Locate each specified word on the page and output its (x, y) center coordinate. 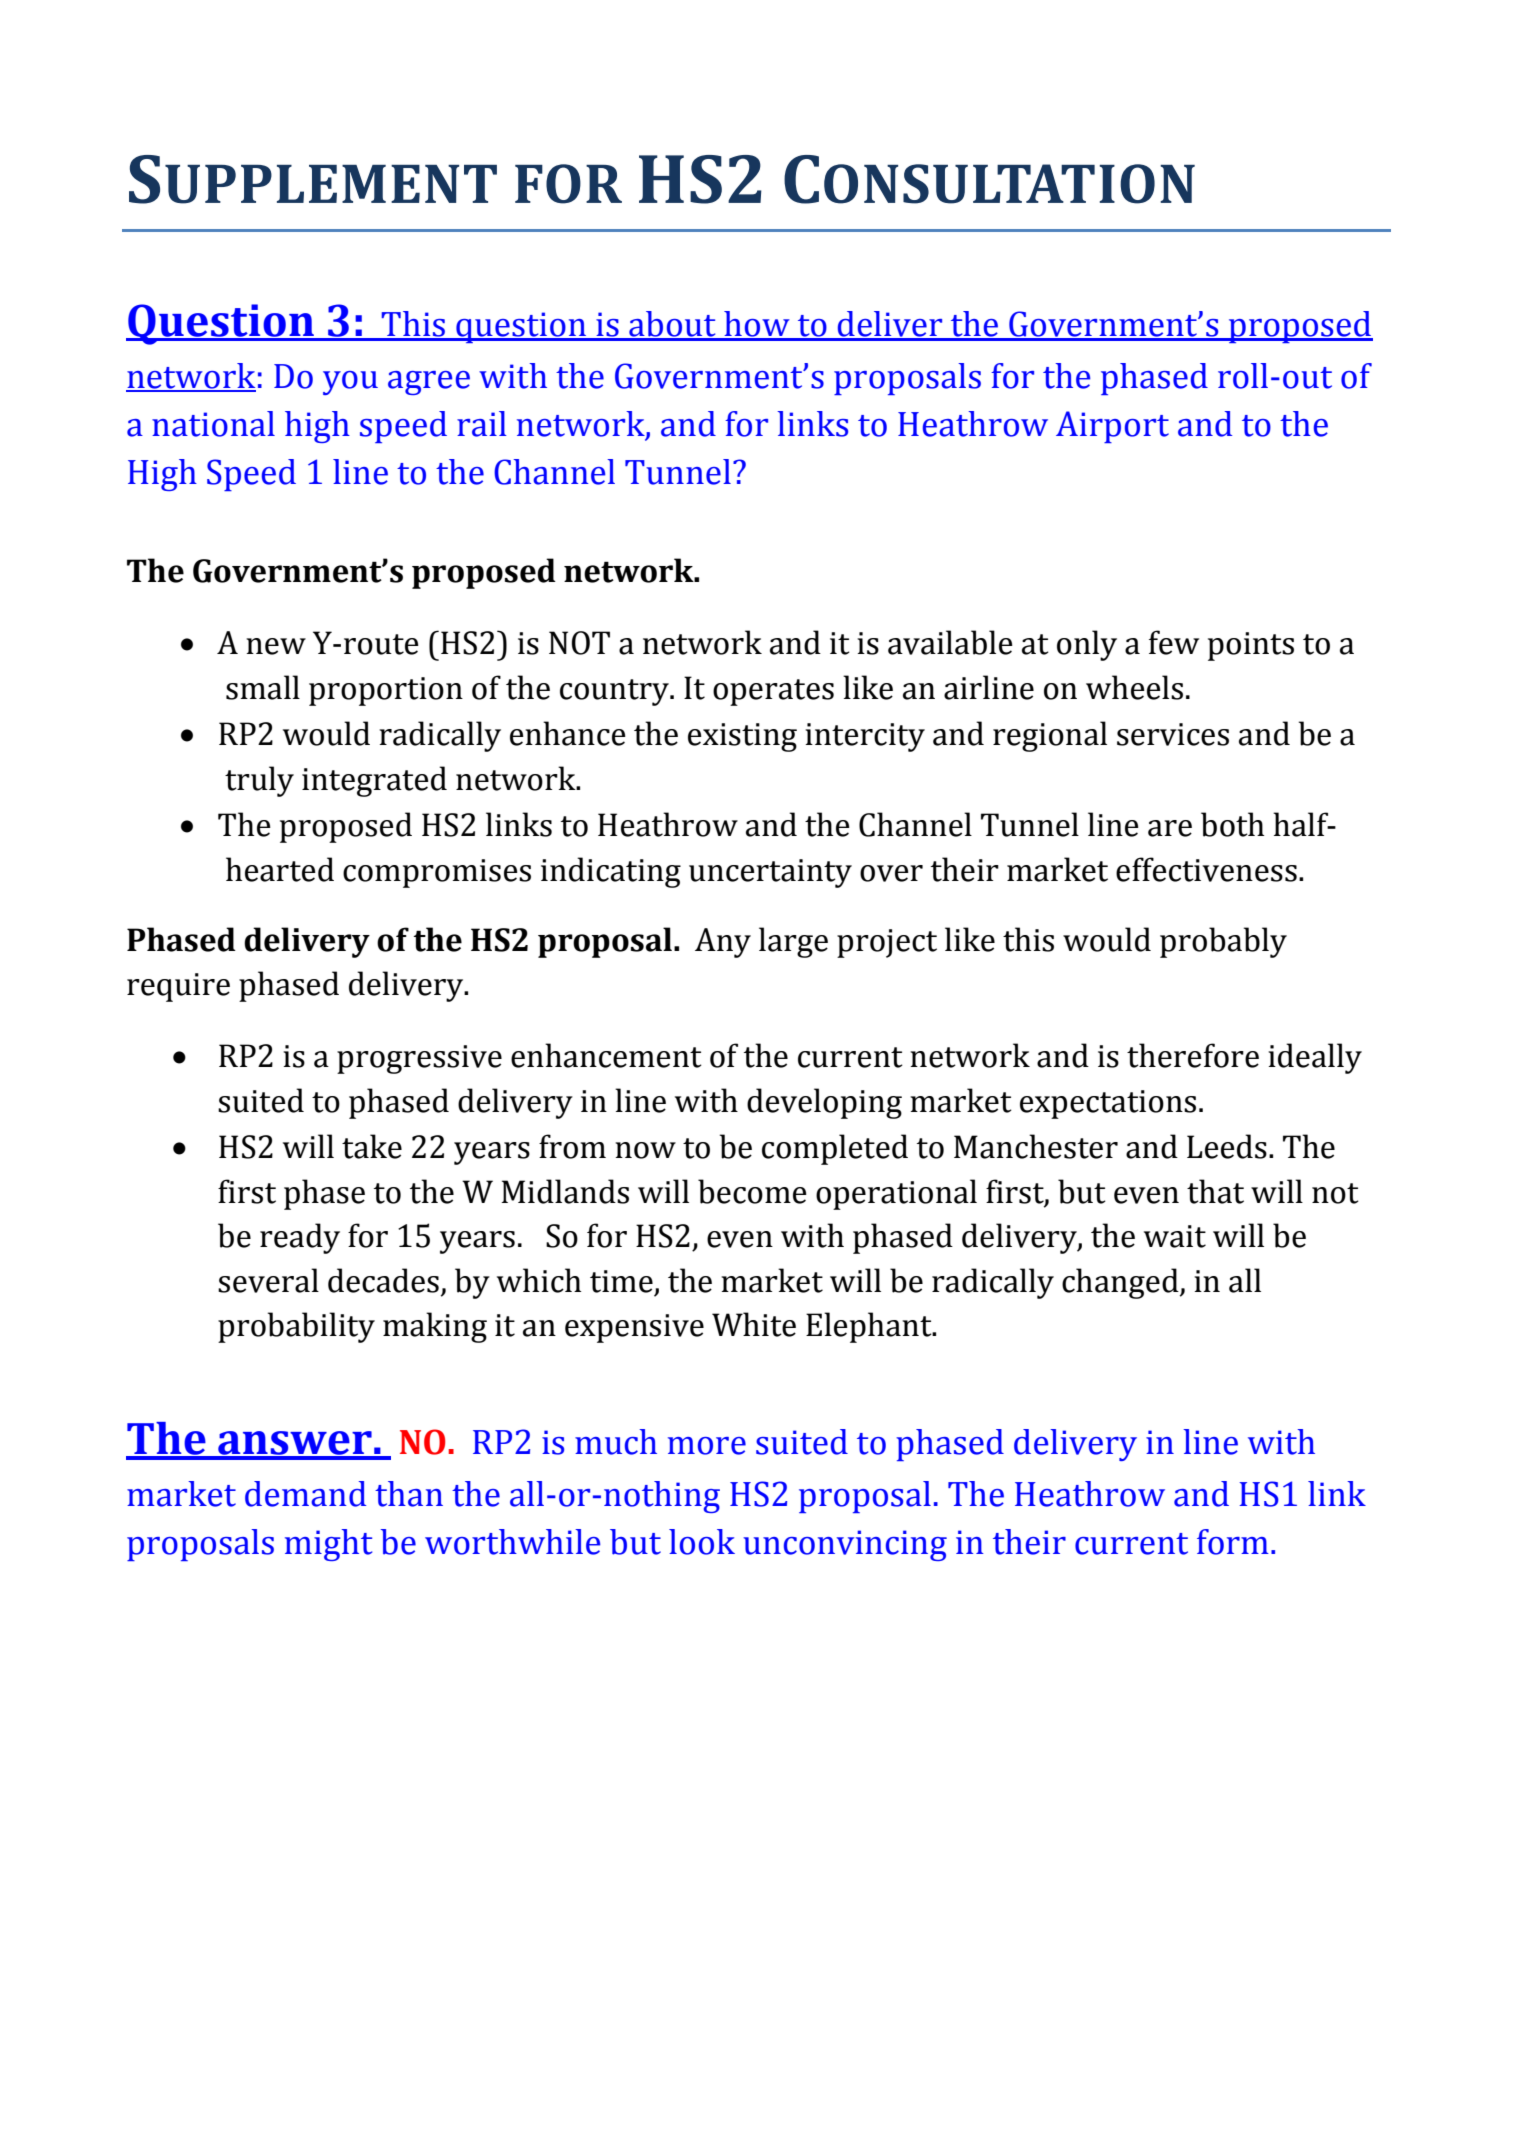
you (350, 383)
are (1170, 828)
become (752, 1191)
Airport (1112, 427)
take (372, 1146)
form (1233, 1542)
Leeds (1227, 1146)
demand (305, 1494)
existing (742, 737)
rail (482, 424)
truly (259, 781)
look (702, 1542)
